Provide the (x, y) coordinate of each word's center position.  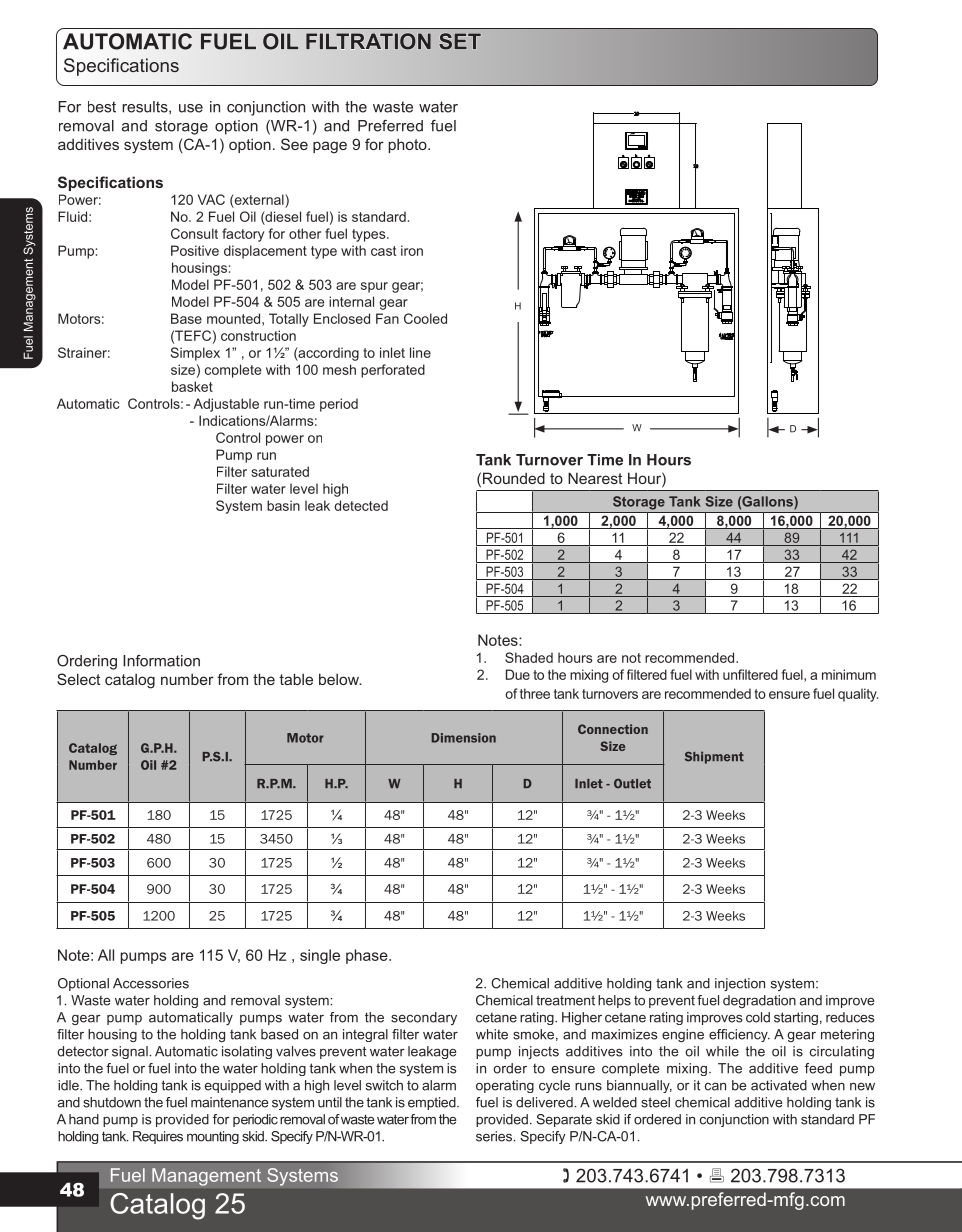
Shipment (714, 757)
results (146, 107)
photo (408, 145)
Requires (158, 1137)
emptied (433, 1103)
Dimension (464, 738)
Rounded (514, 478)
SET (460, 41)
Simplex (195, 354)
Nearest (595, 478)
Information (161, 661)
